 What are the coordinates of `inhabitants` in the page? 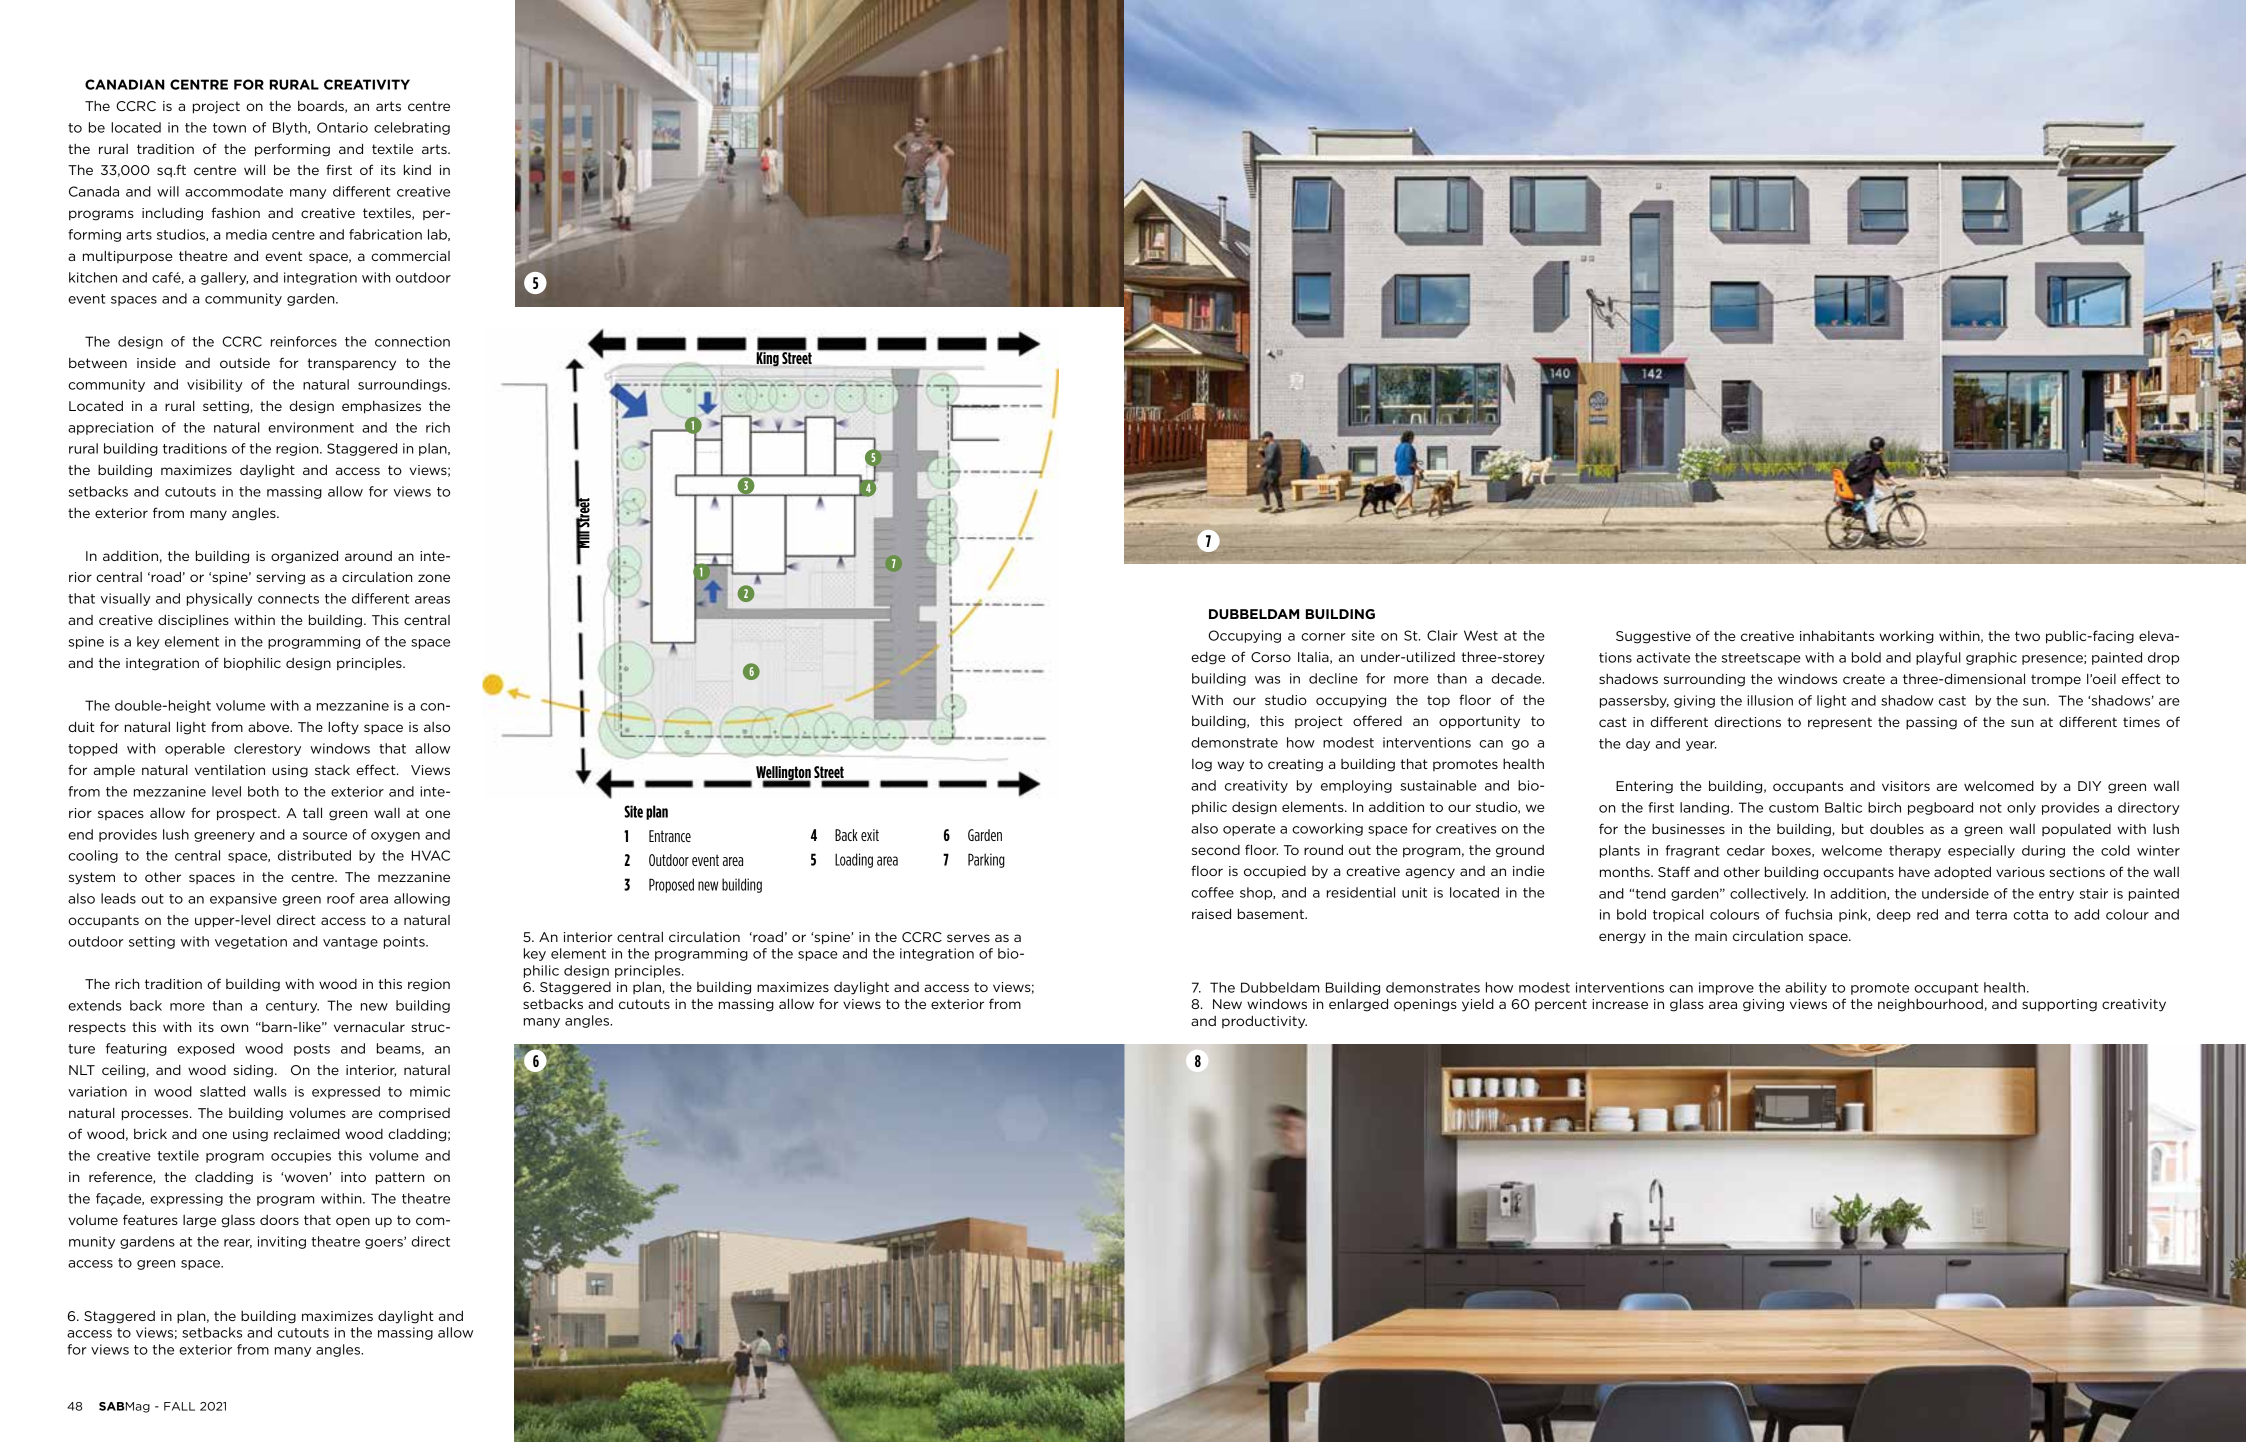 It's located at (1837, 635).
